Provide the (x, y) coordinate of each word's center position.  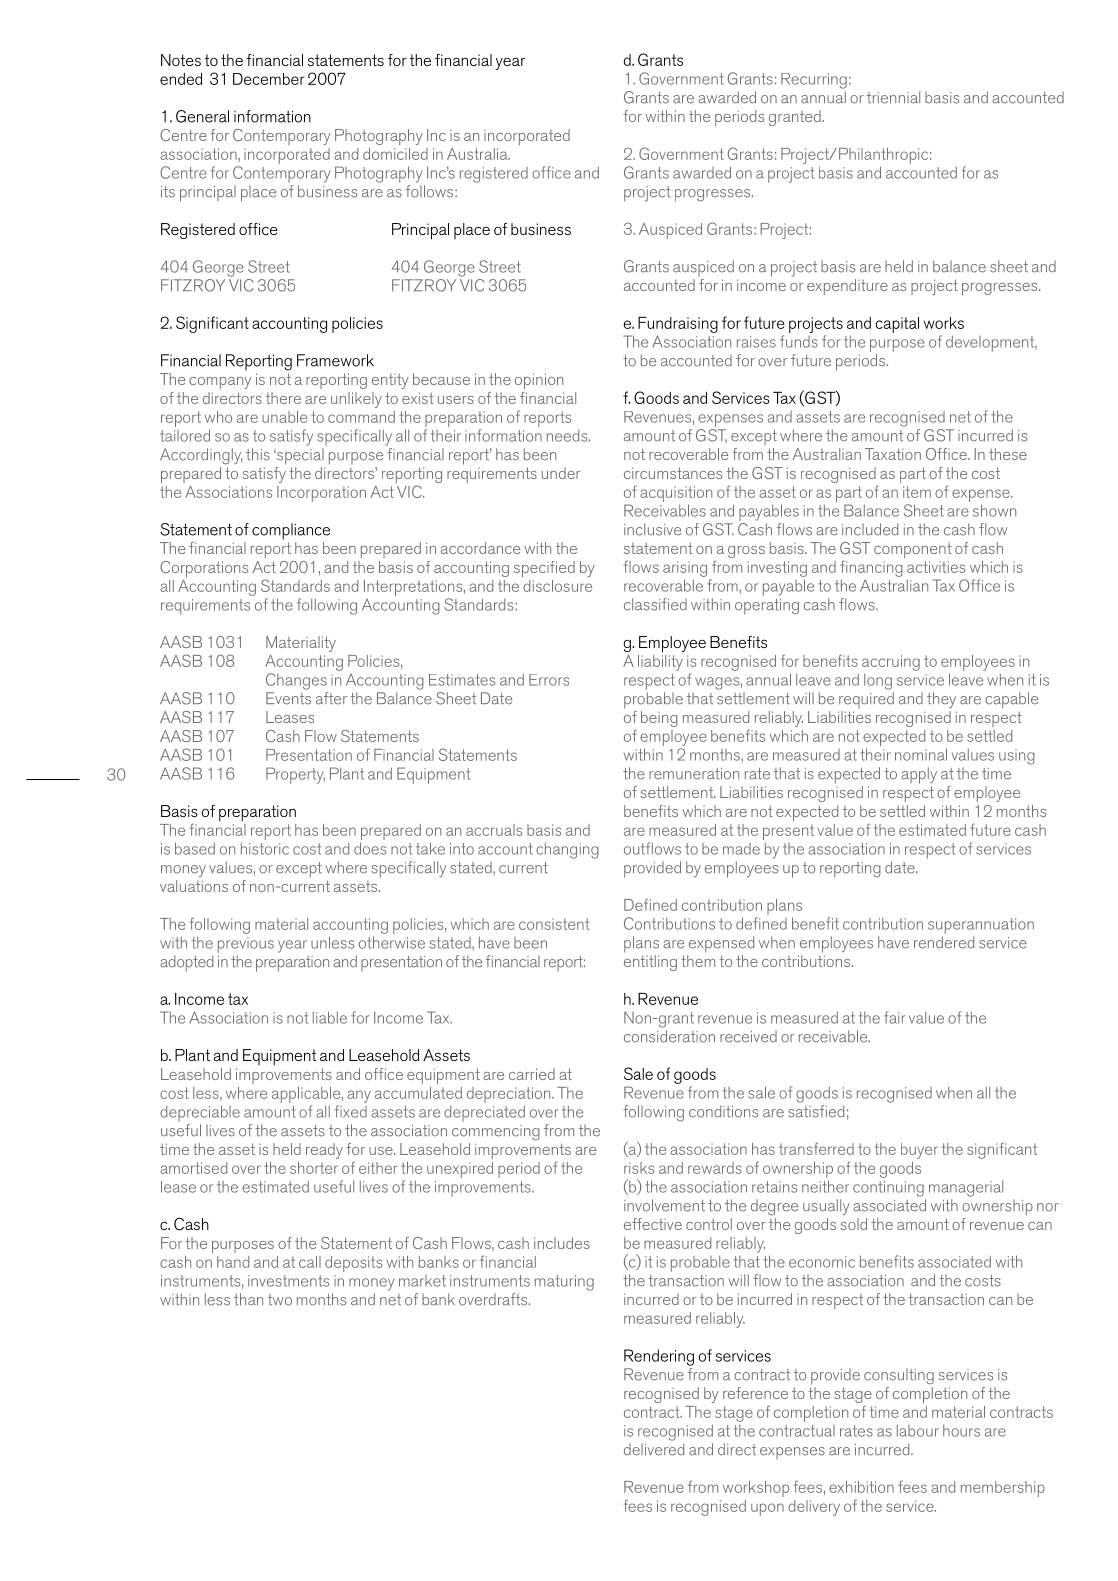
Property (295, 775)
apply (919, 775)
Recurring (814, 81)
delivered (654, 1449)
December (269, 79)
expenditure (847, 287)
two (280, 1300)
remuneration (694, 774)
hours (961, 1431)
